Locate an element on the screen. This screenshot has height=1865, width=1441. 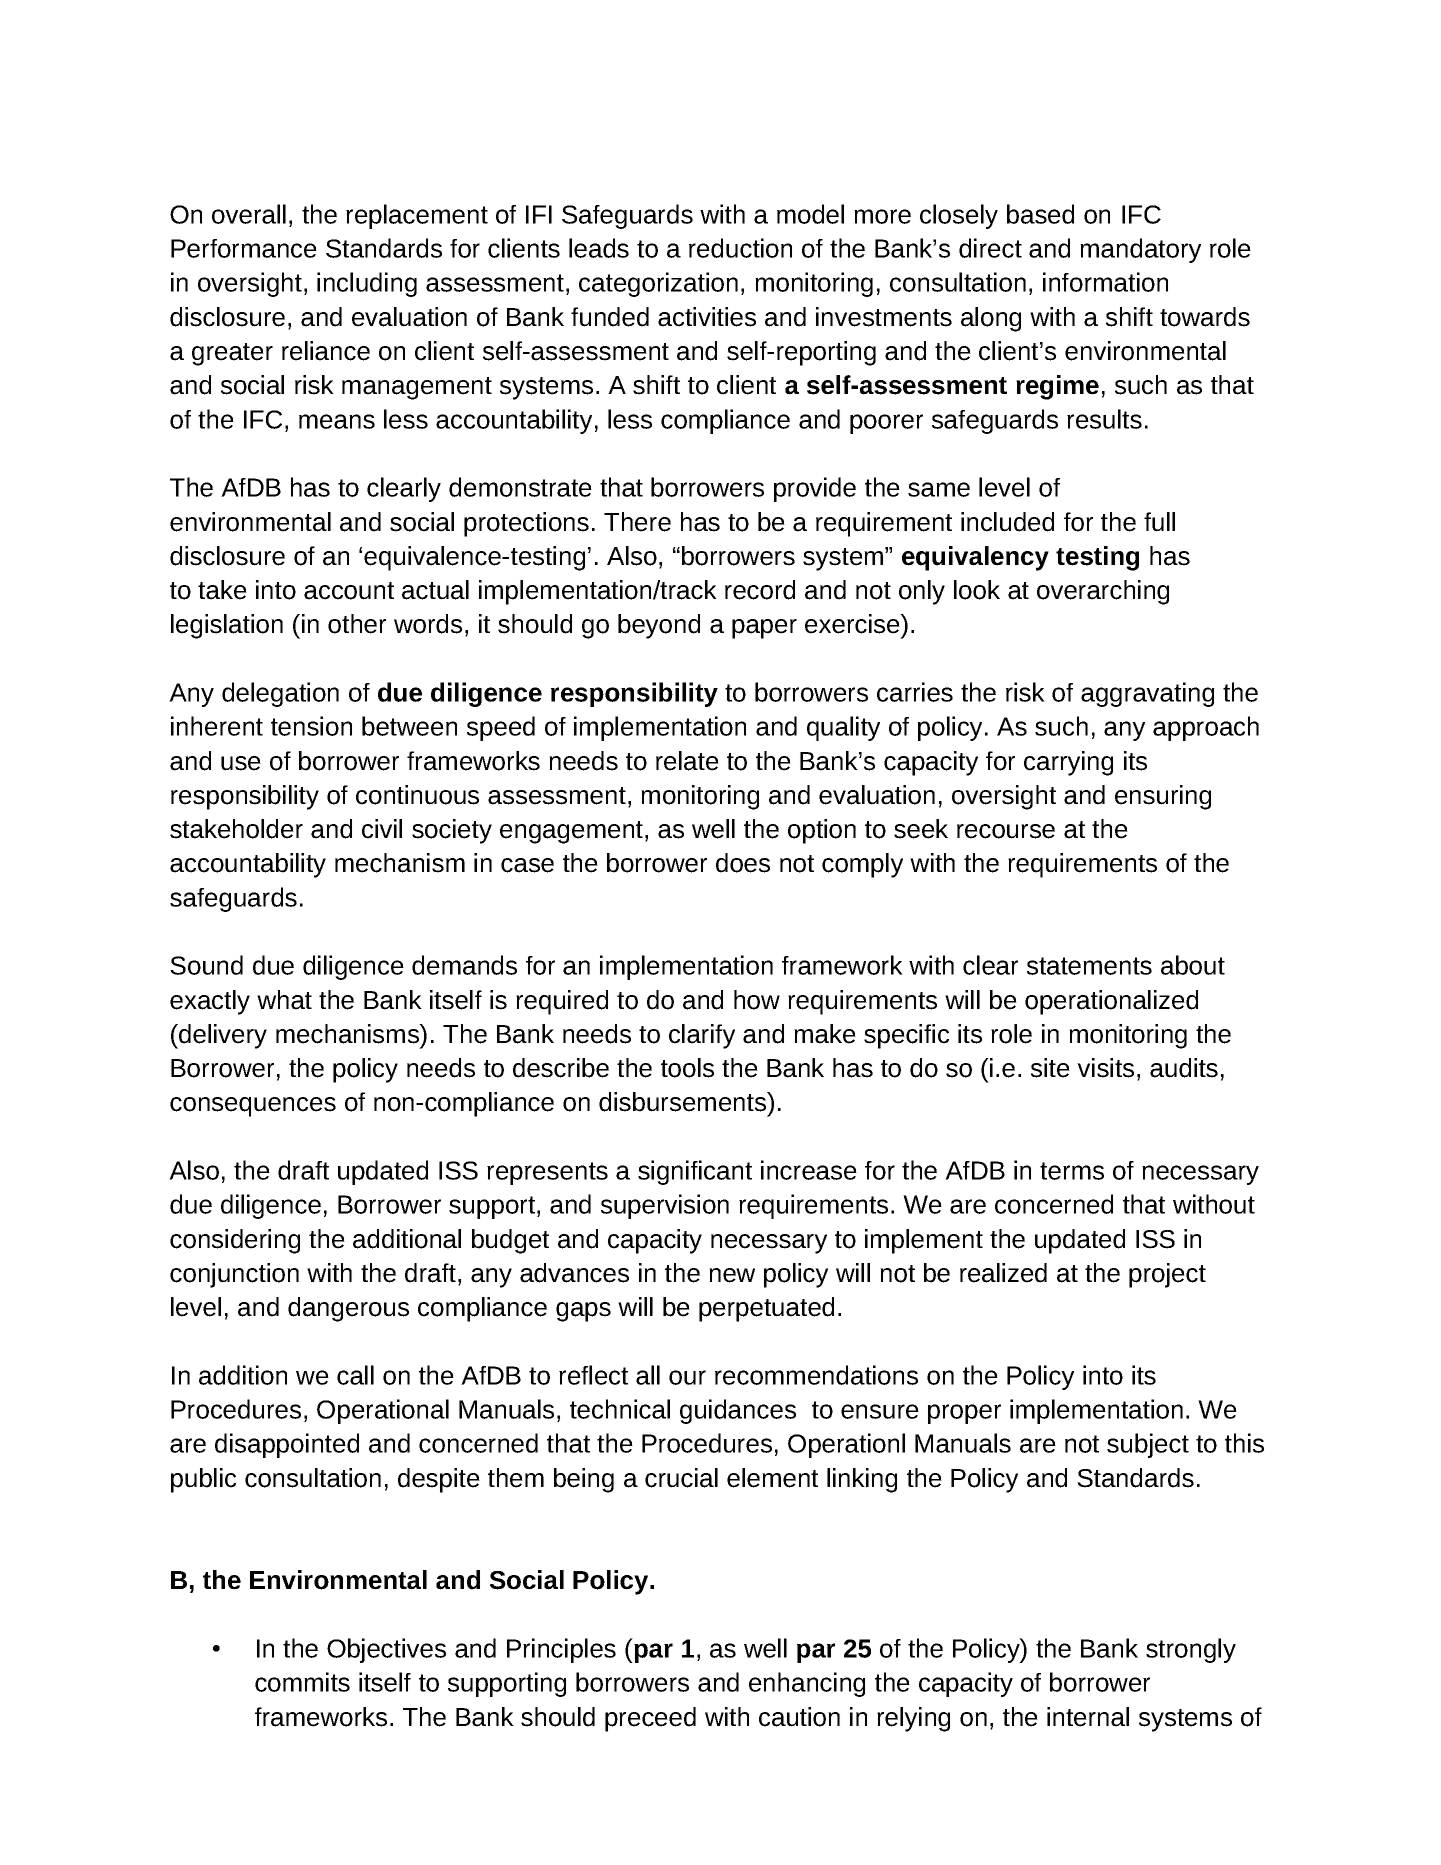
commits is located at coordinates (302, 1682).
